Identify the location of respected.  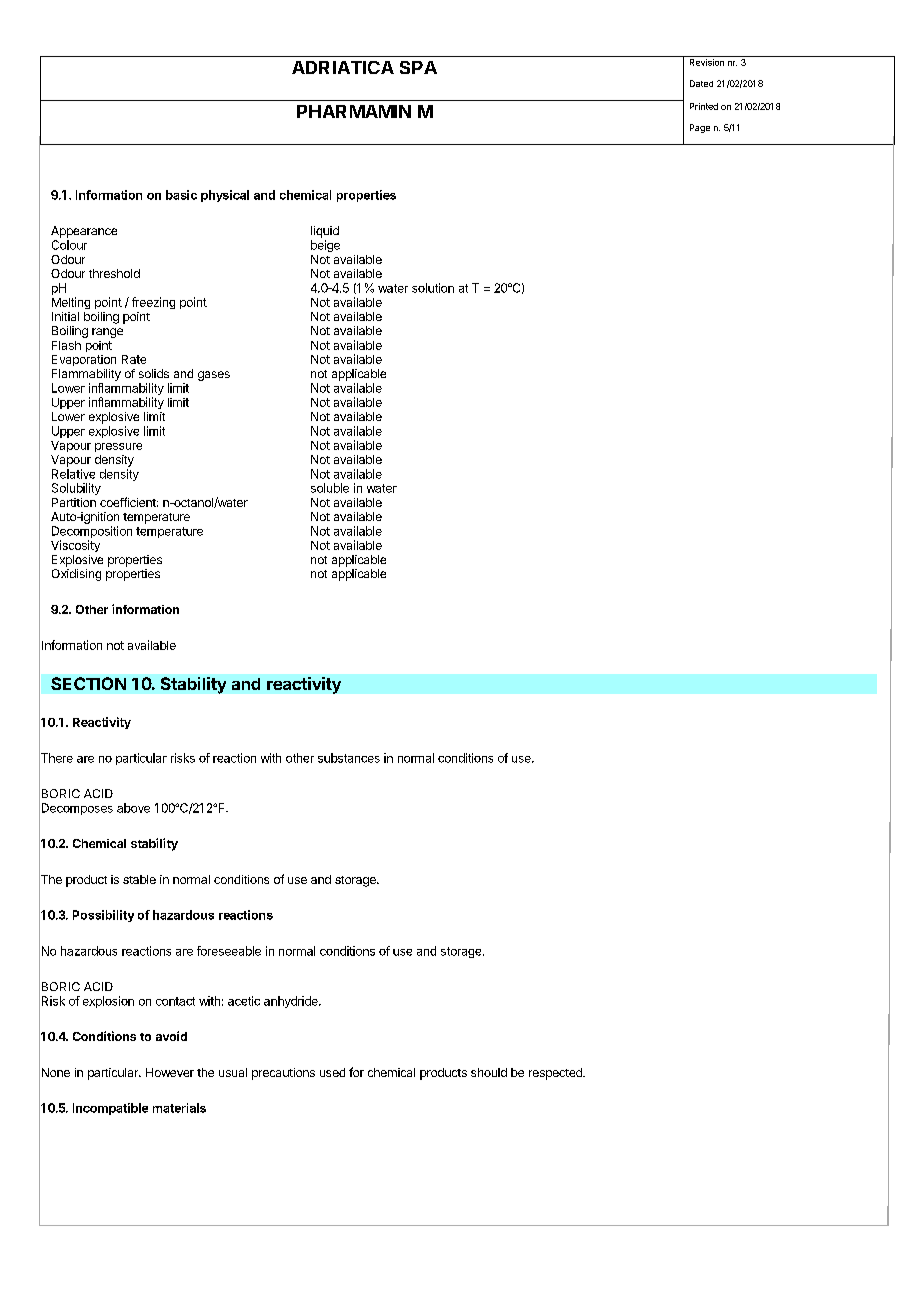
(556, 1074).
